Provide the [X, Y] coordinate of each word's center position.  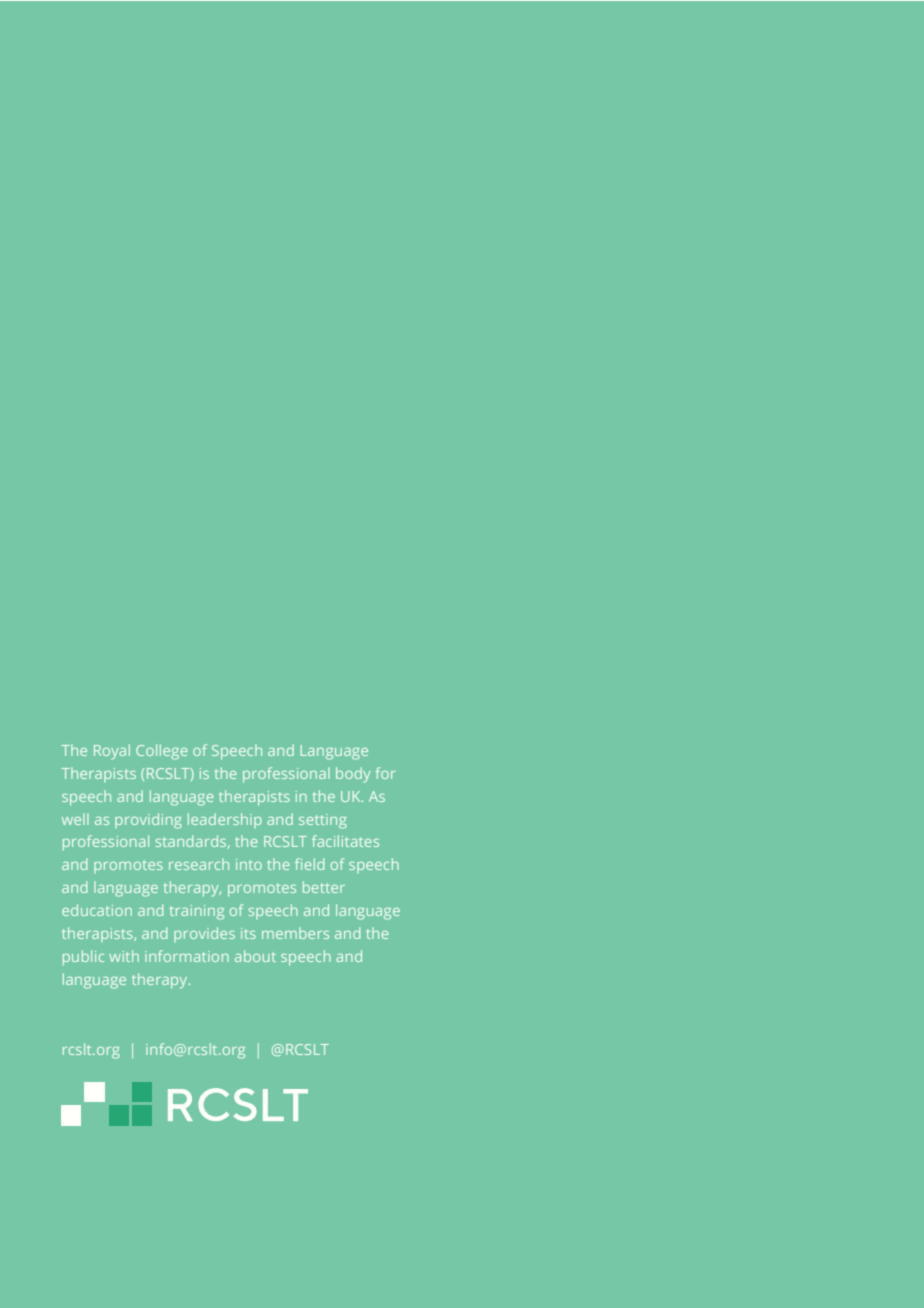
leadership [225, 820]
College [162, 752]
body [353, 775]
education [97, 910]
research [199, 864]
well [75, 819]
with [124, 956]
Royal [112, 752]
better [324, 887]
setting [323, 821]
